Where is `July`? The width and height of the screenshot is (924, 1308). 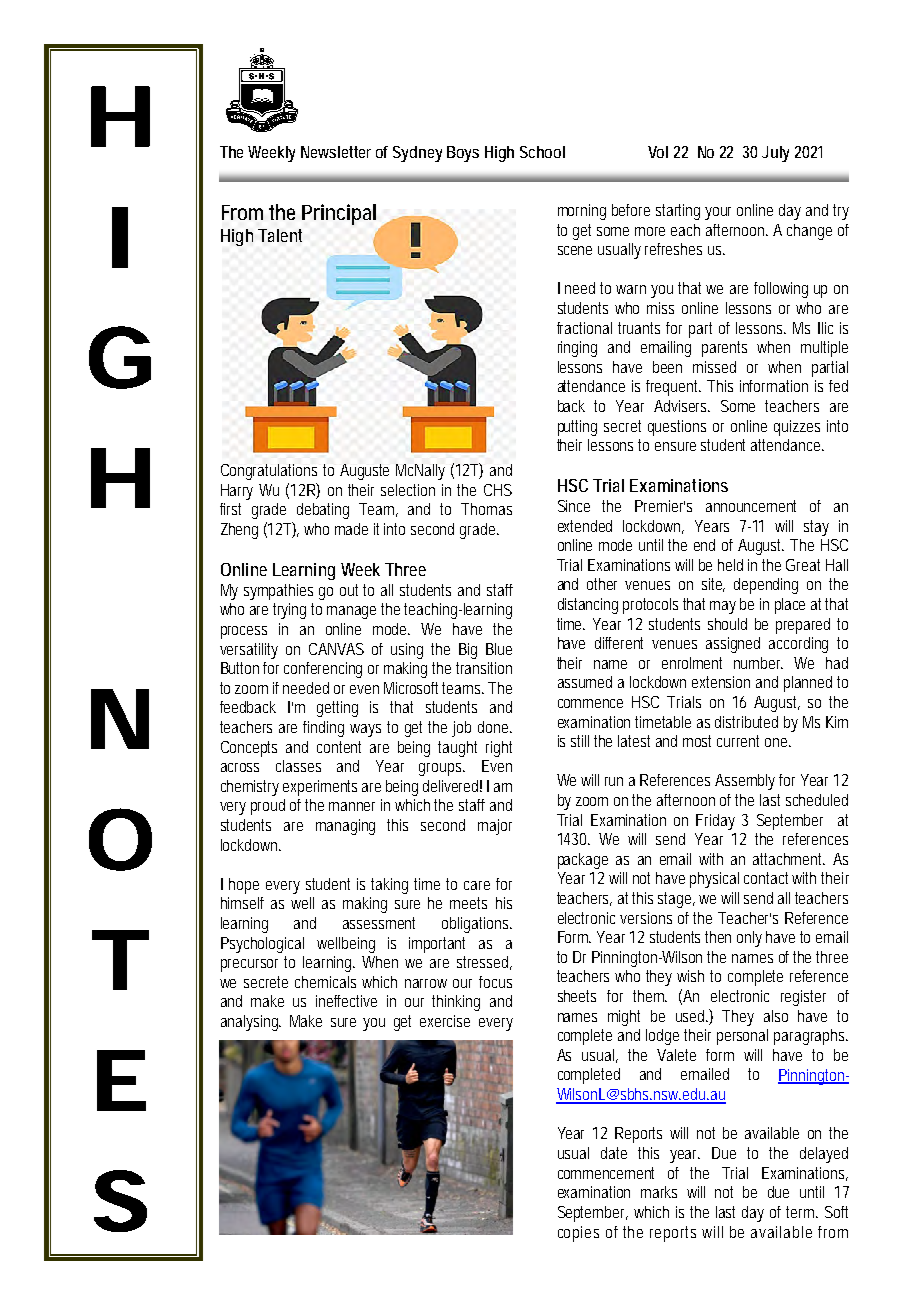
July is located at coordinates (775, 154).
